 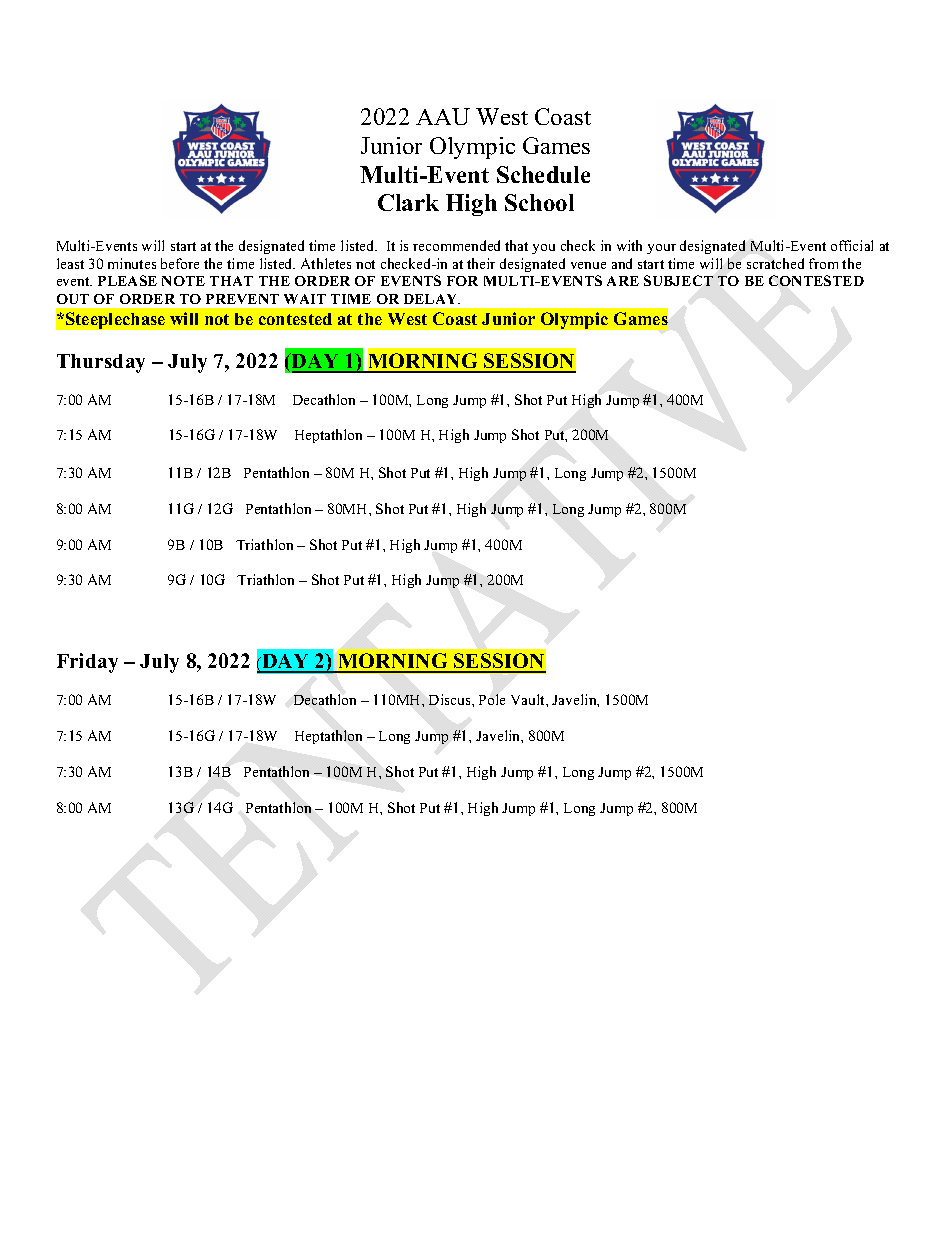 I want to click on AAU, so click(x=443, y=116).
